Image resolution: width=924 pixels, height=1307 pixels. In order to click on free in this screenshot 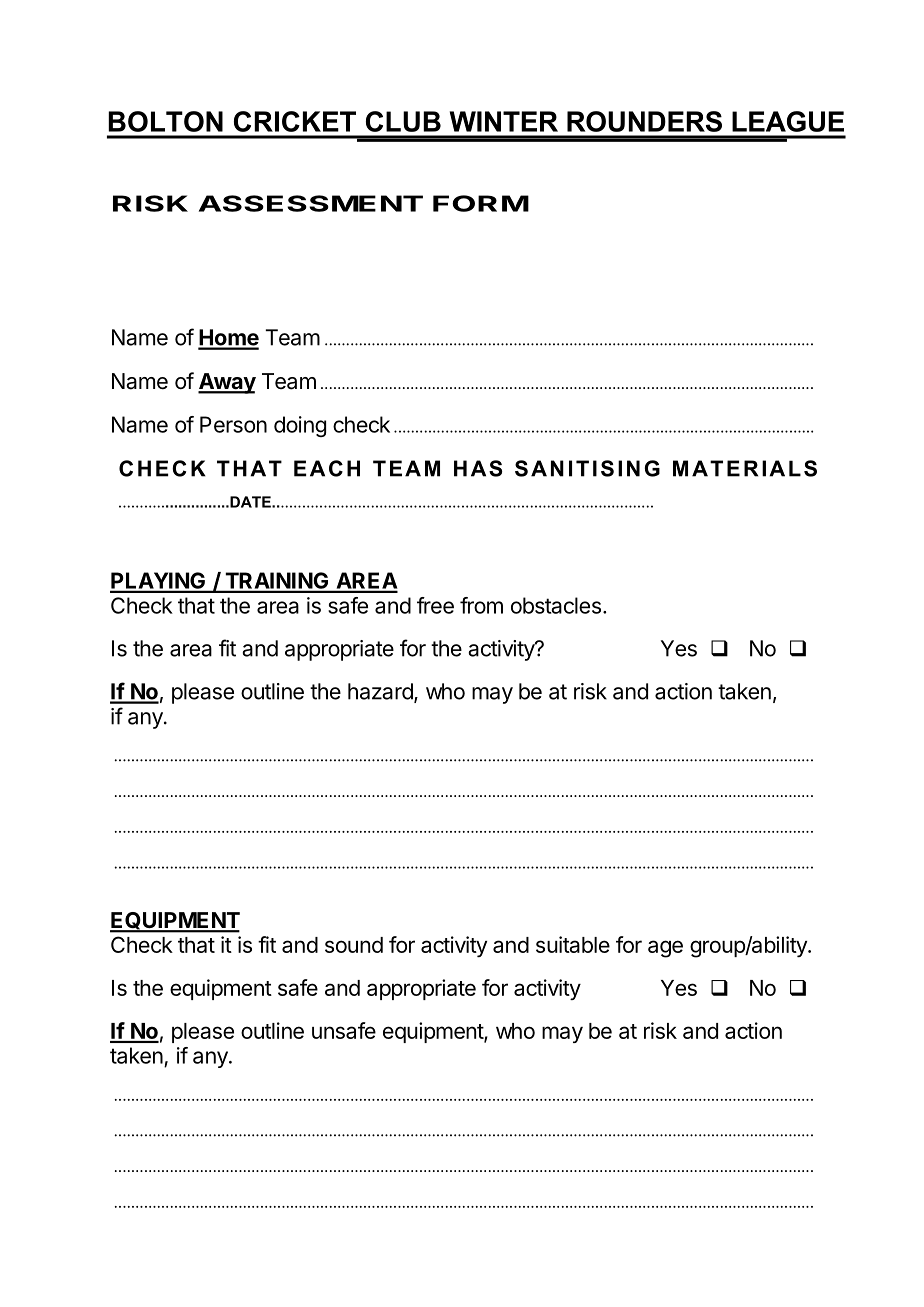, I will do `click(435, 605)`.
